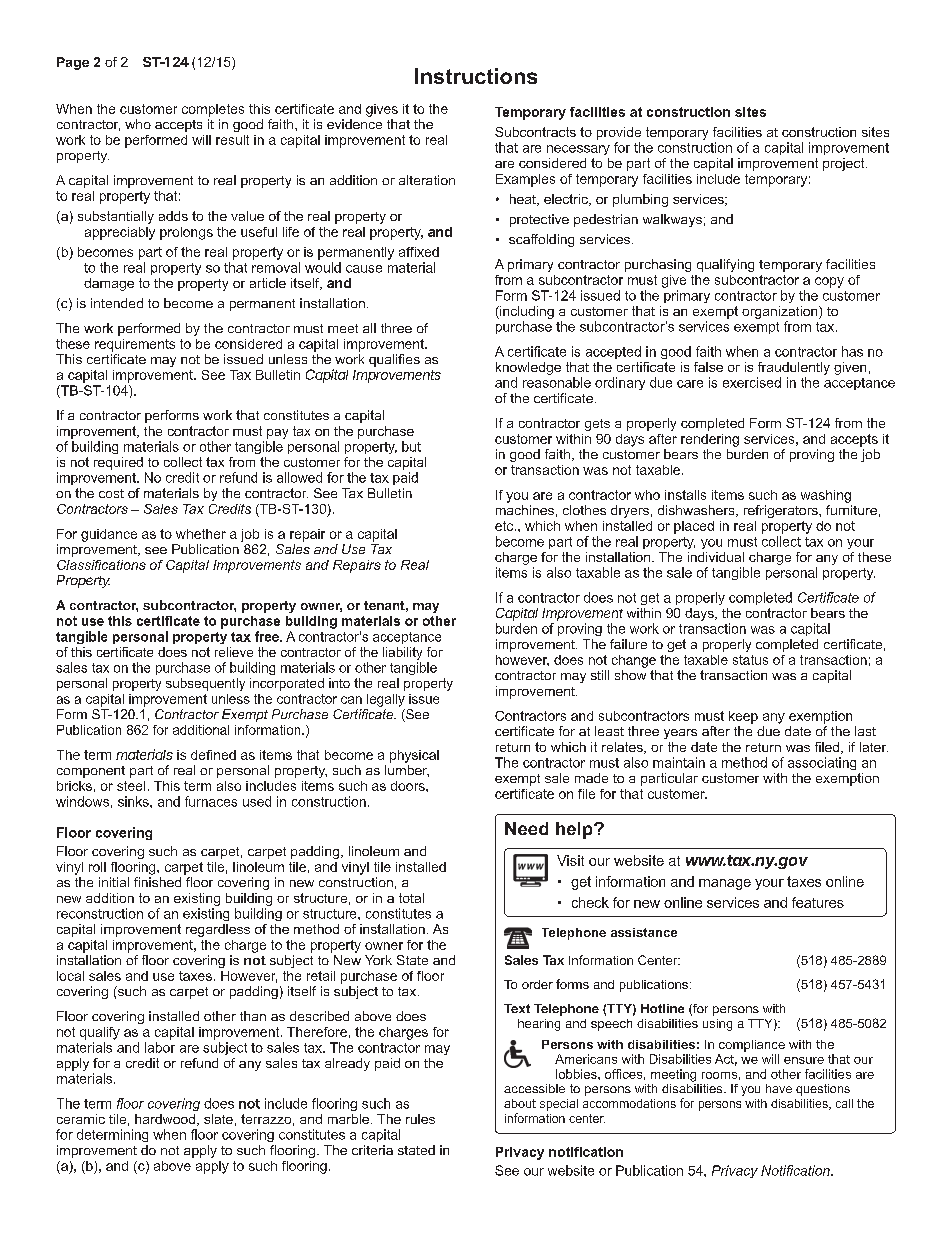 The image size is (952, 1233). What do you see at coordinates (476, 76) in the page?
I see `Instructions` at bounding box center [476, 76].
